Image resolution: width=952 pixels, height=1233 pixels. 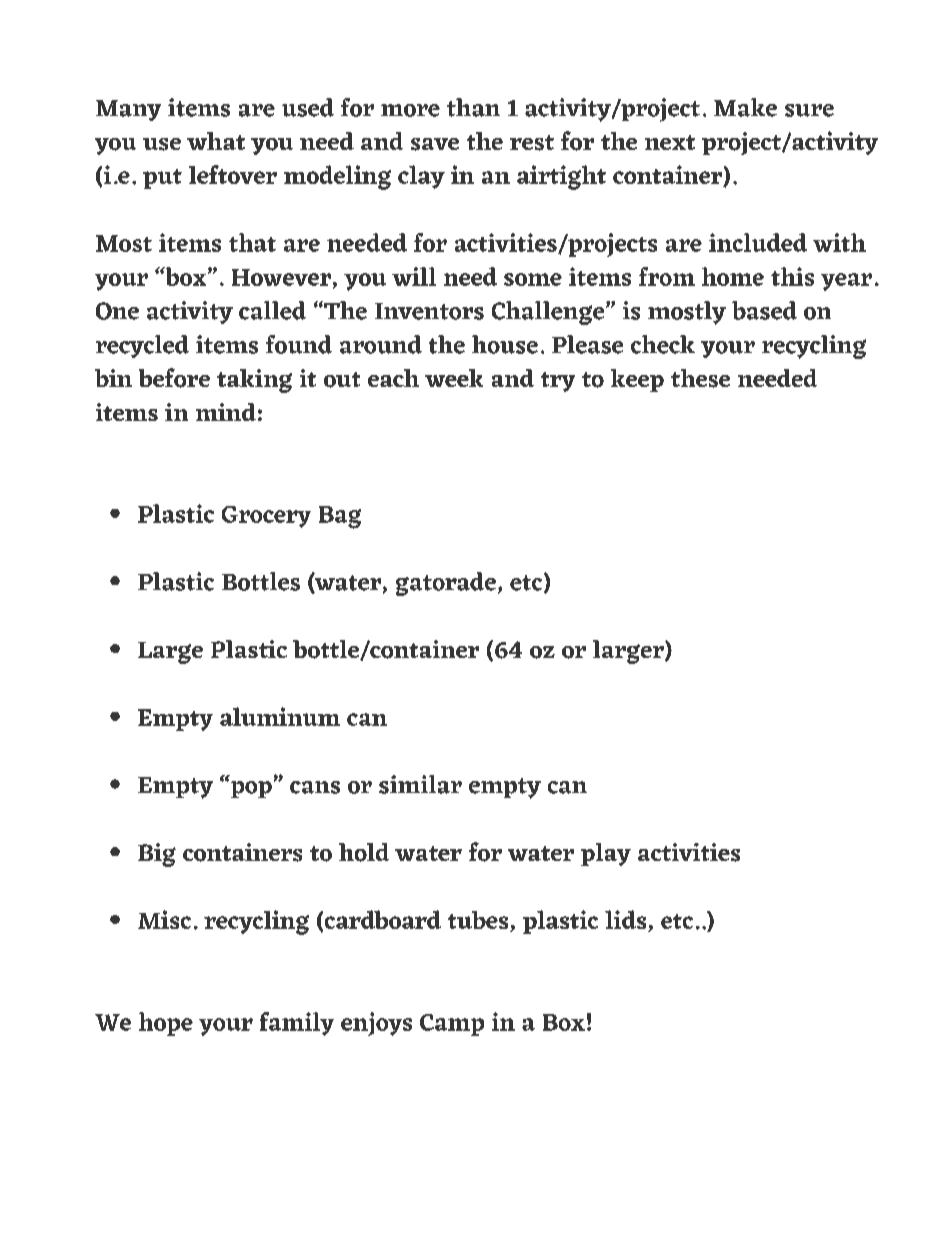 What do you see at coordinates (216, 141) in the document?
I see `what` at bounding box center [216, 141].
